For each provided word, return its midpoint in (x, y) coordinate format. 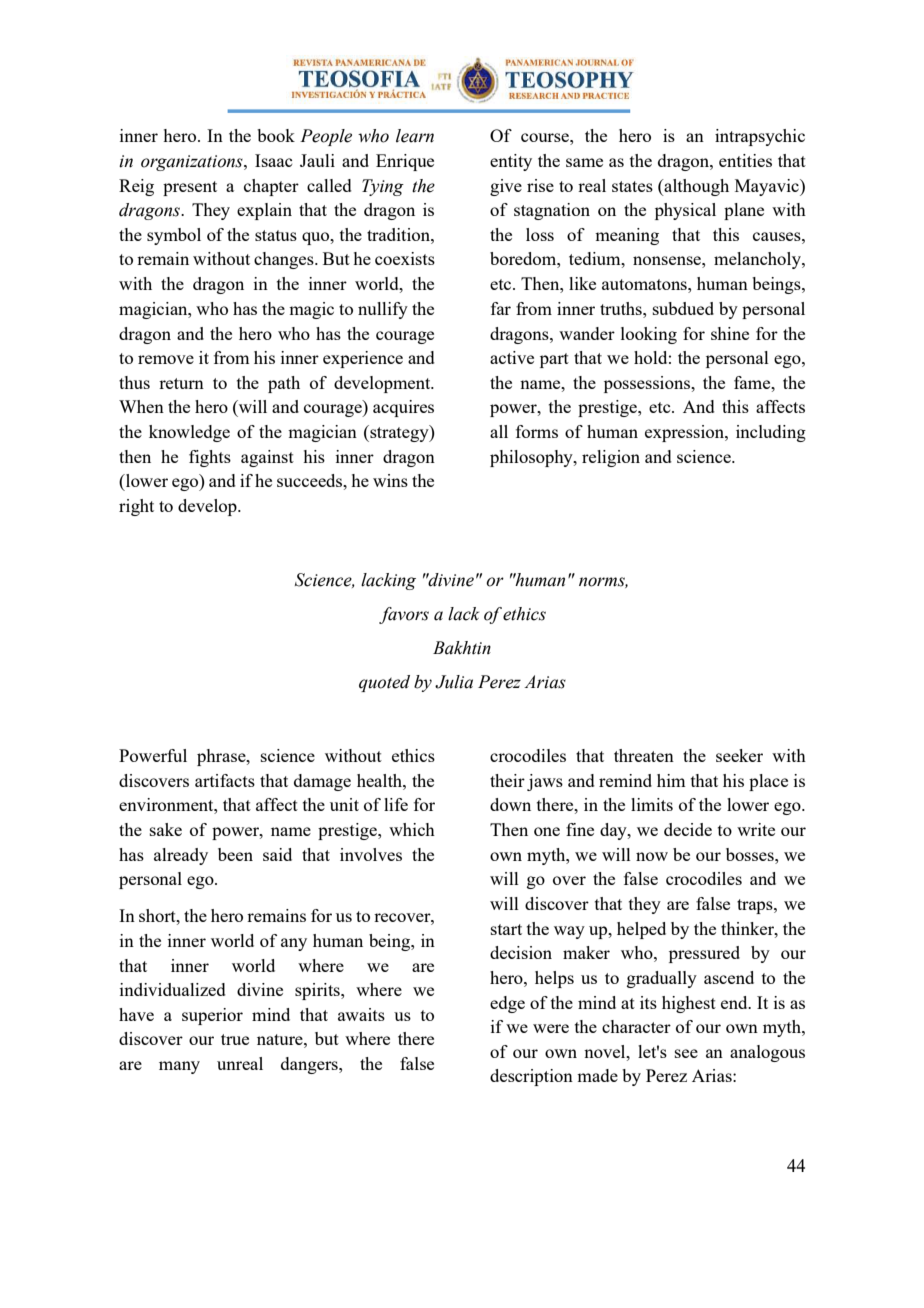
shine (730, 333)
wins (390, 480)
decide (688, 829)
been (235, 854)
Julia (454, 682)
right (136, 507)
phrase (222, 757)
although (695, 187)
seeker (739, 755)
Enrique (405, 162)
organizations (193, 163)
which (412, 829)
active (512, 357)
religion (611, 458)
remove (166, 359)
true (235, 1039)
